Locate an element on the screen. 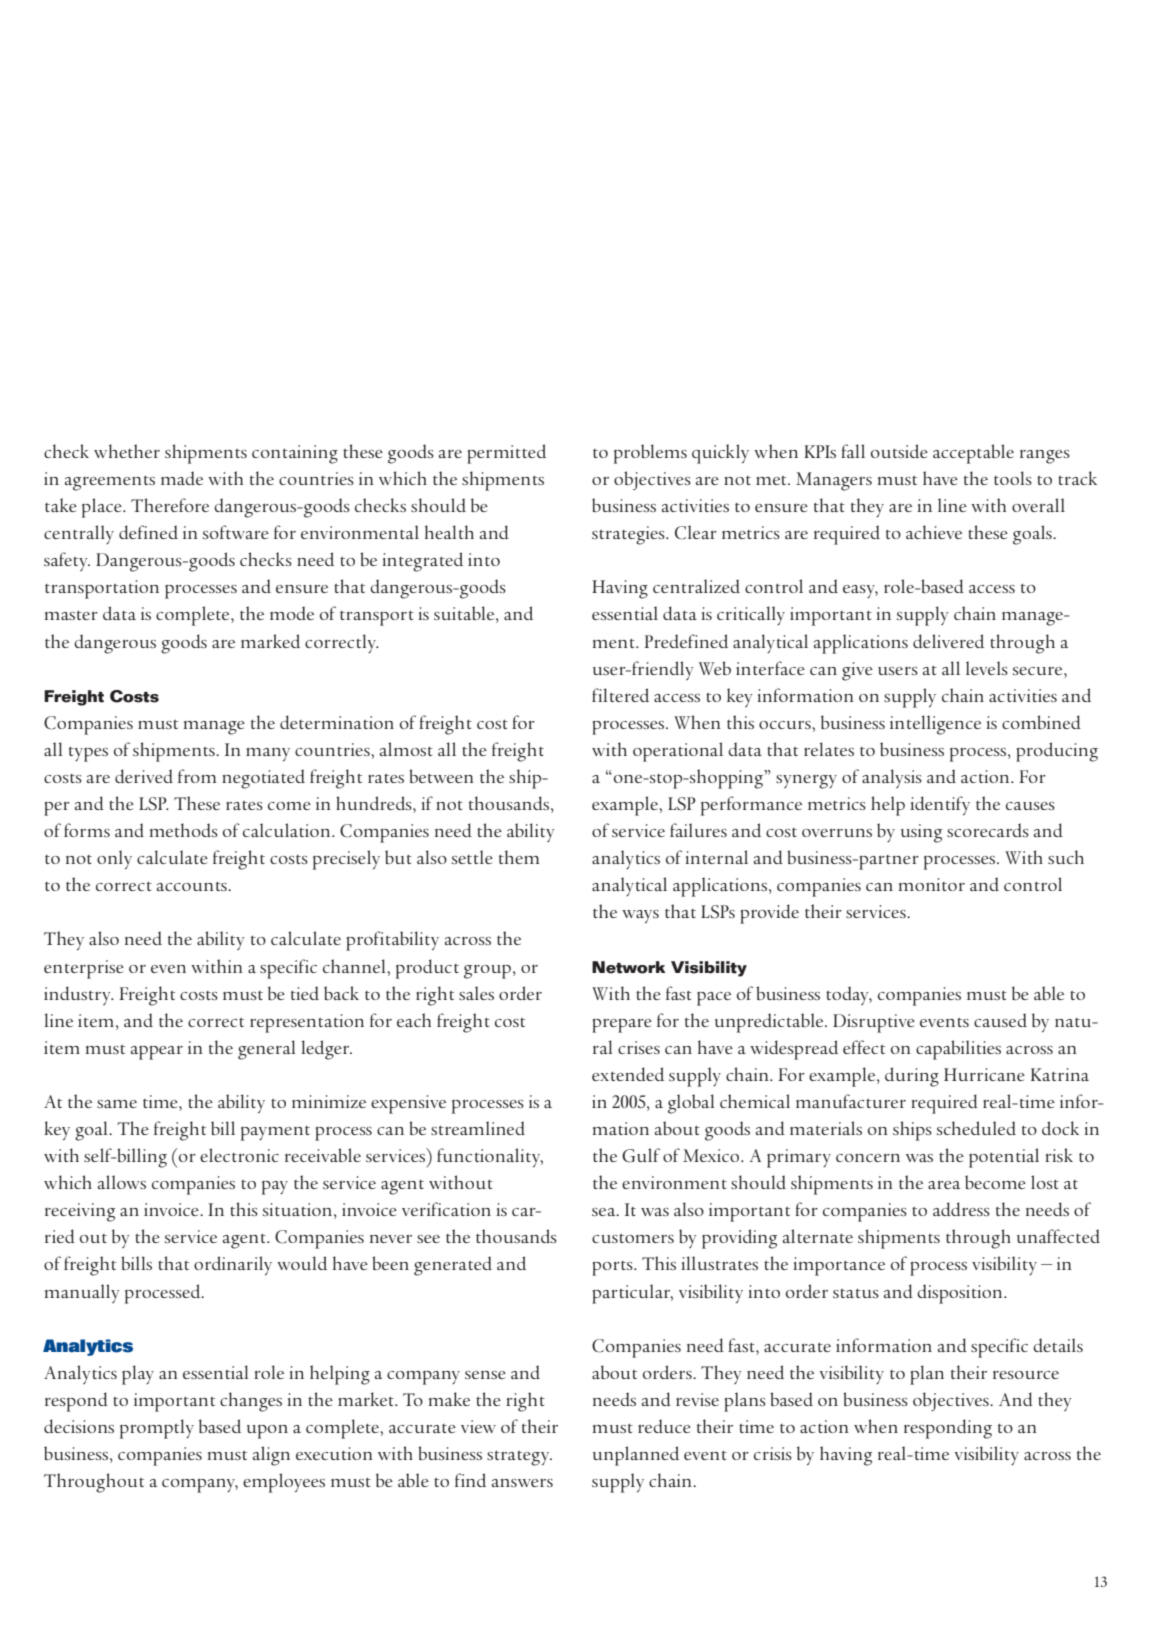  tools is located at coordinates (1013, 478).
